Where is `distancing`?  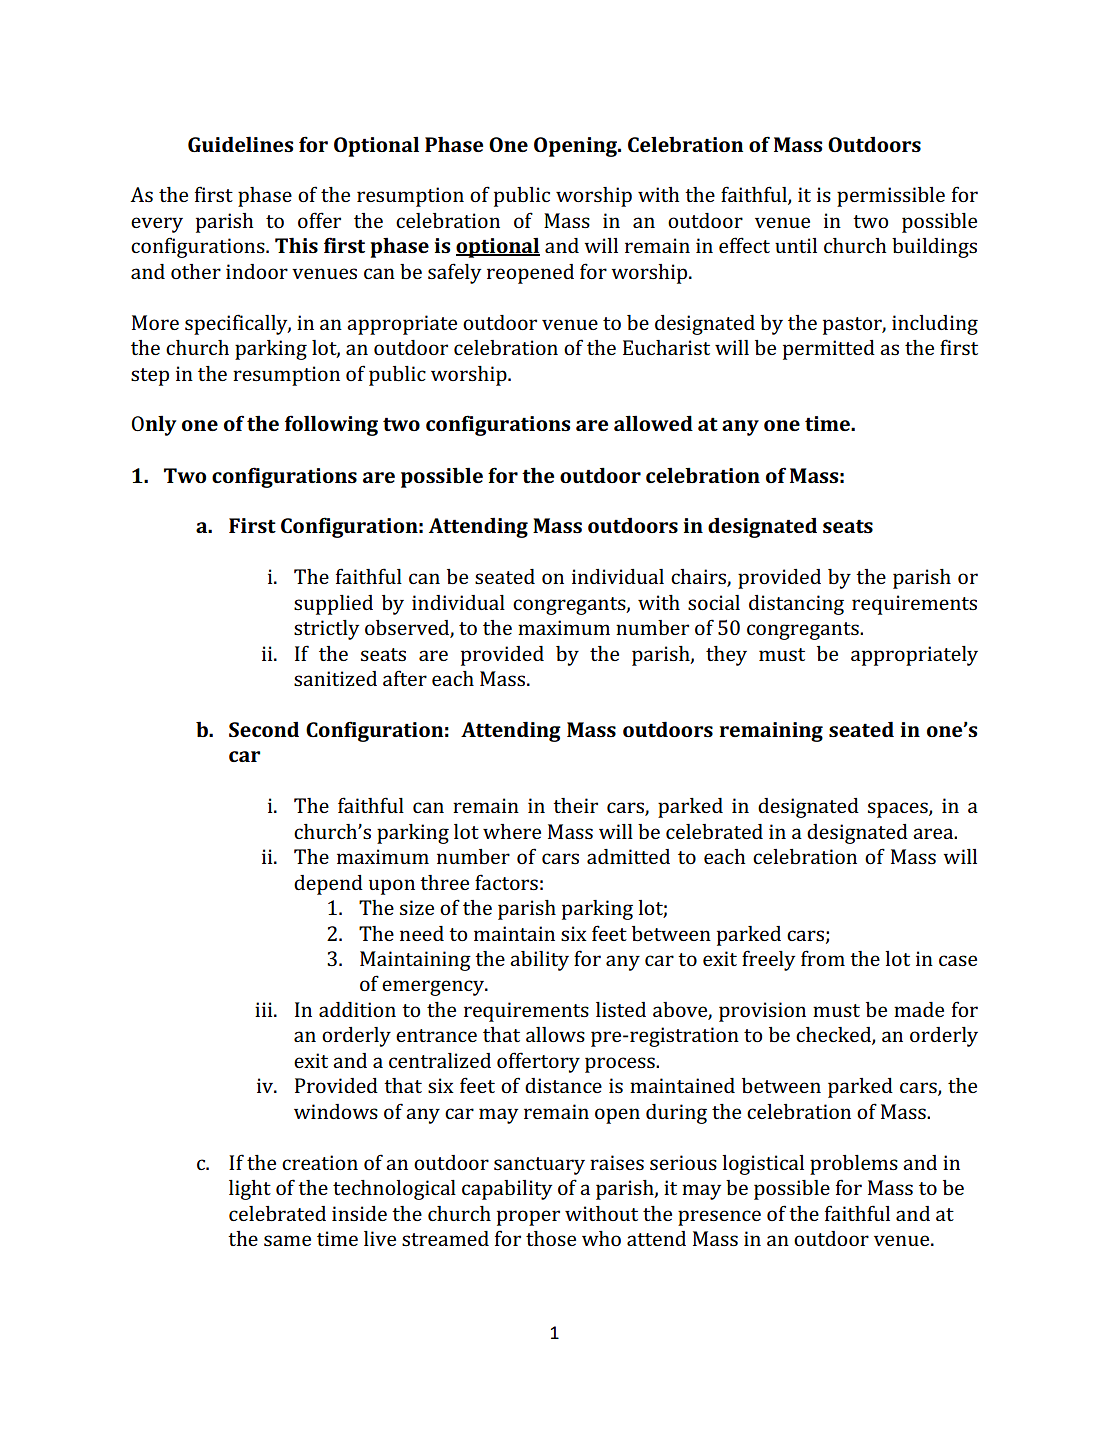 distancing is located at coordinates (796, 605).
